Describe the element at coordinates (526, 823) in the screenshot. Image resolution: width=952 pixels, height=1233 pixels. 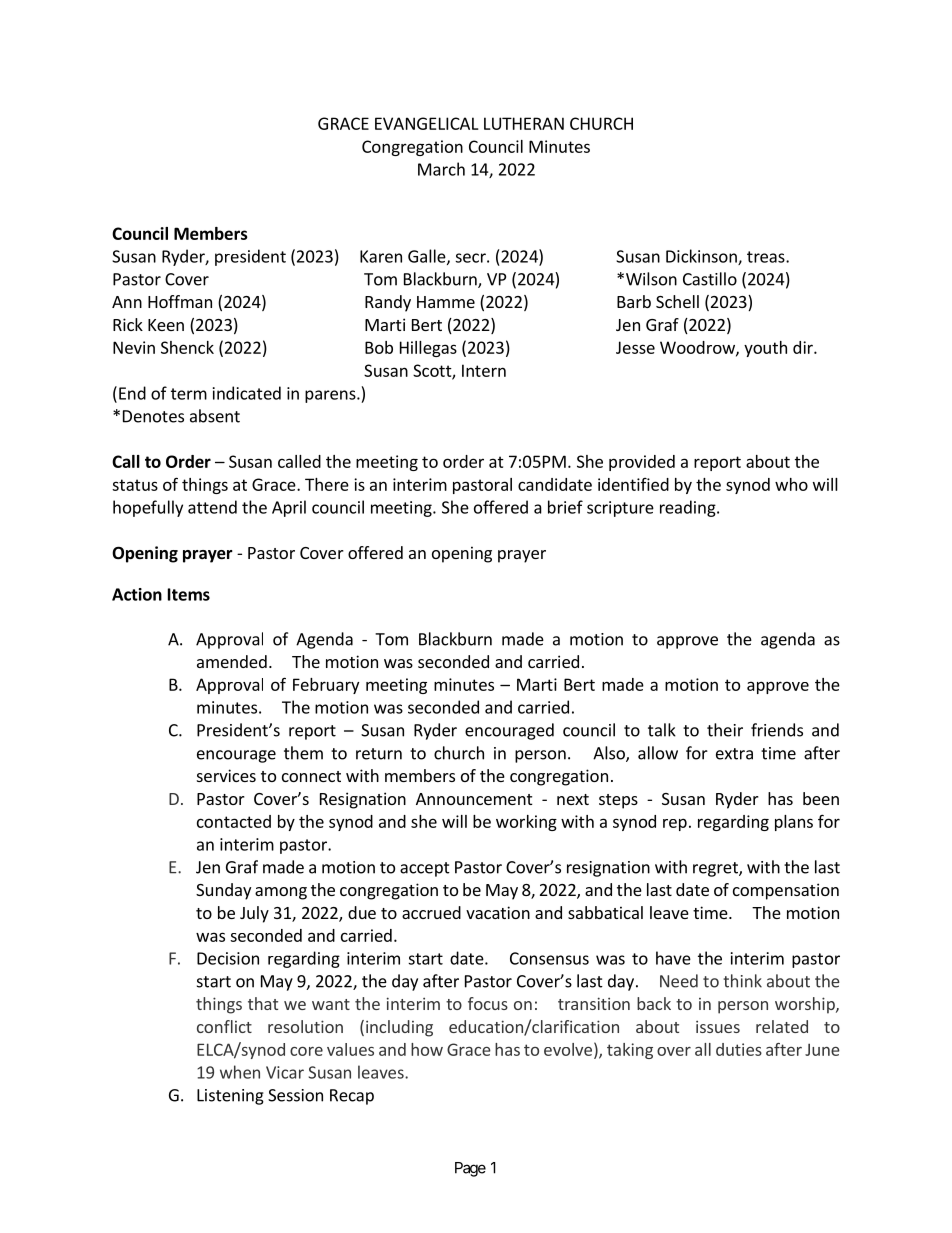
I see `working` at that location.
